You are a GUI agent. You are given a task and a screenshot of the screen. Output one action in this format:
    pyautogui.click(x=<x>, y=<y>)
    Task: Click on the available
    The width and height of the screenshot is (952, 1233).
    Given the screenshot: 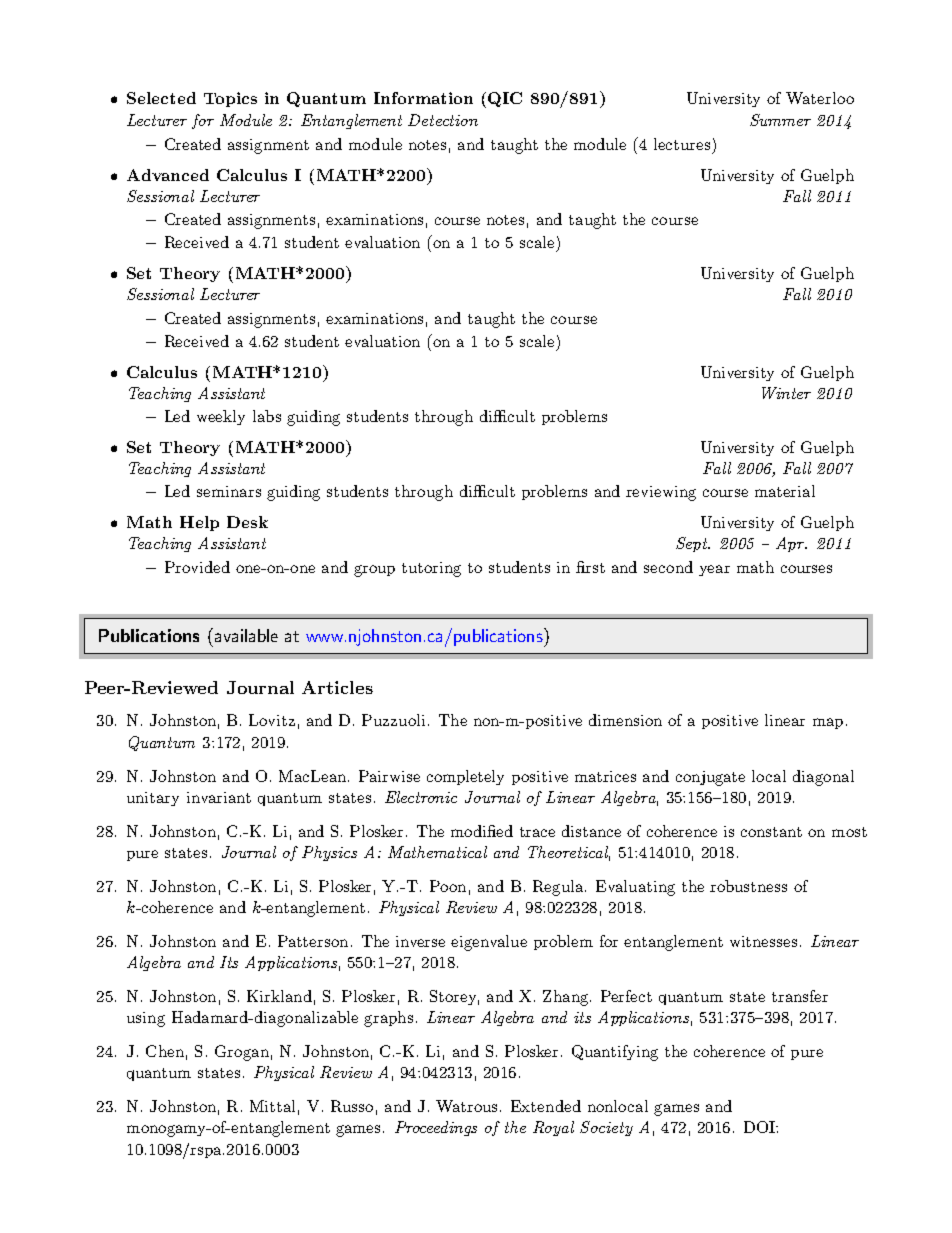 What is the action you would take?
    pyautogui.click(x=245, y=635)
